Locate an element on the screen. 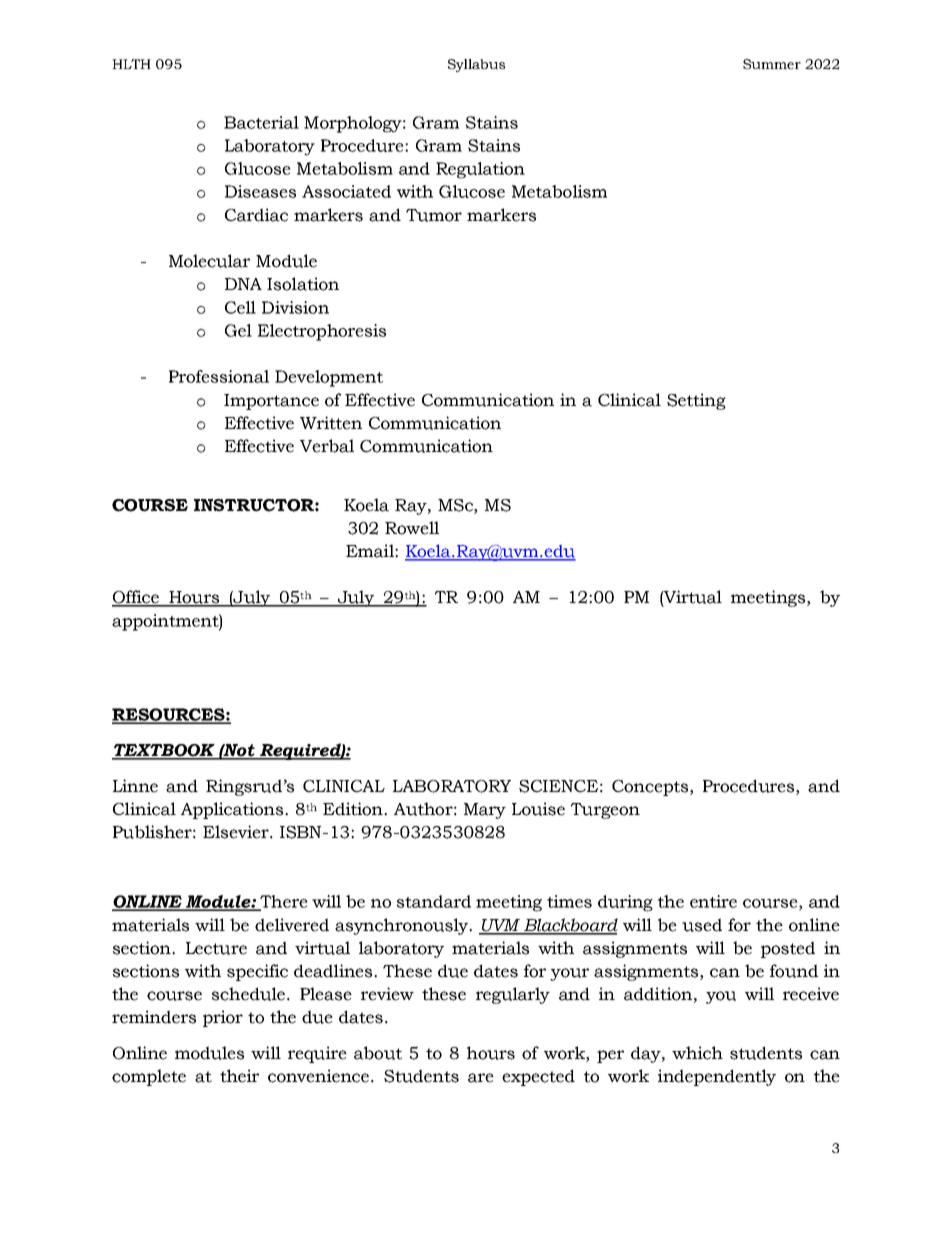  are is located at coordinates (481, 1078).
